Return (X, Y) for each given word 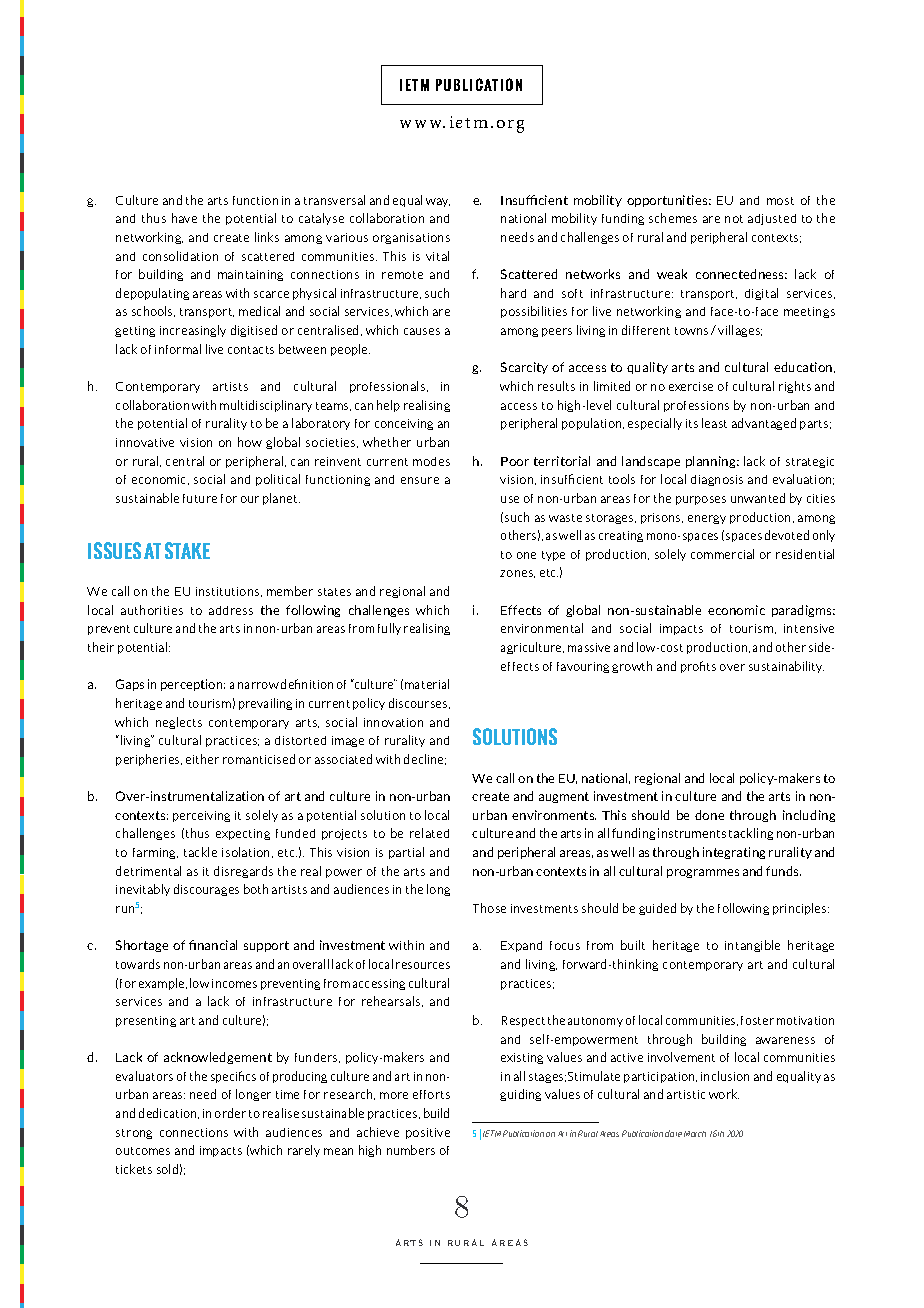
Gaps (130, 685)
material (427, 684)
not (734, 219)
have (184, 218)
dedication (169, 1113)
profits (698, 667)
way (438, 202)
